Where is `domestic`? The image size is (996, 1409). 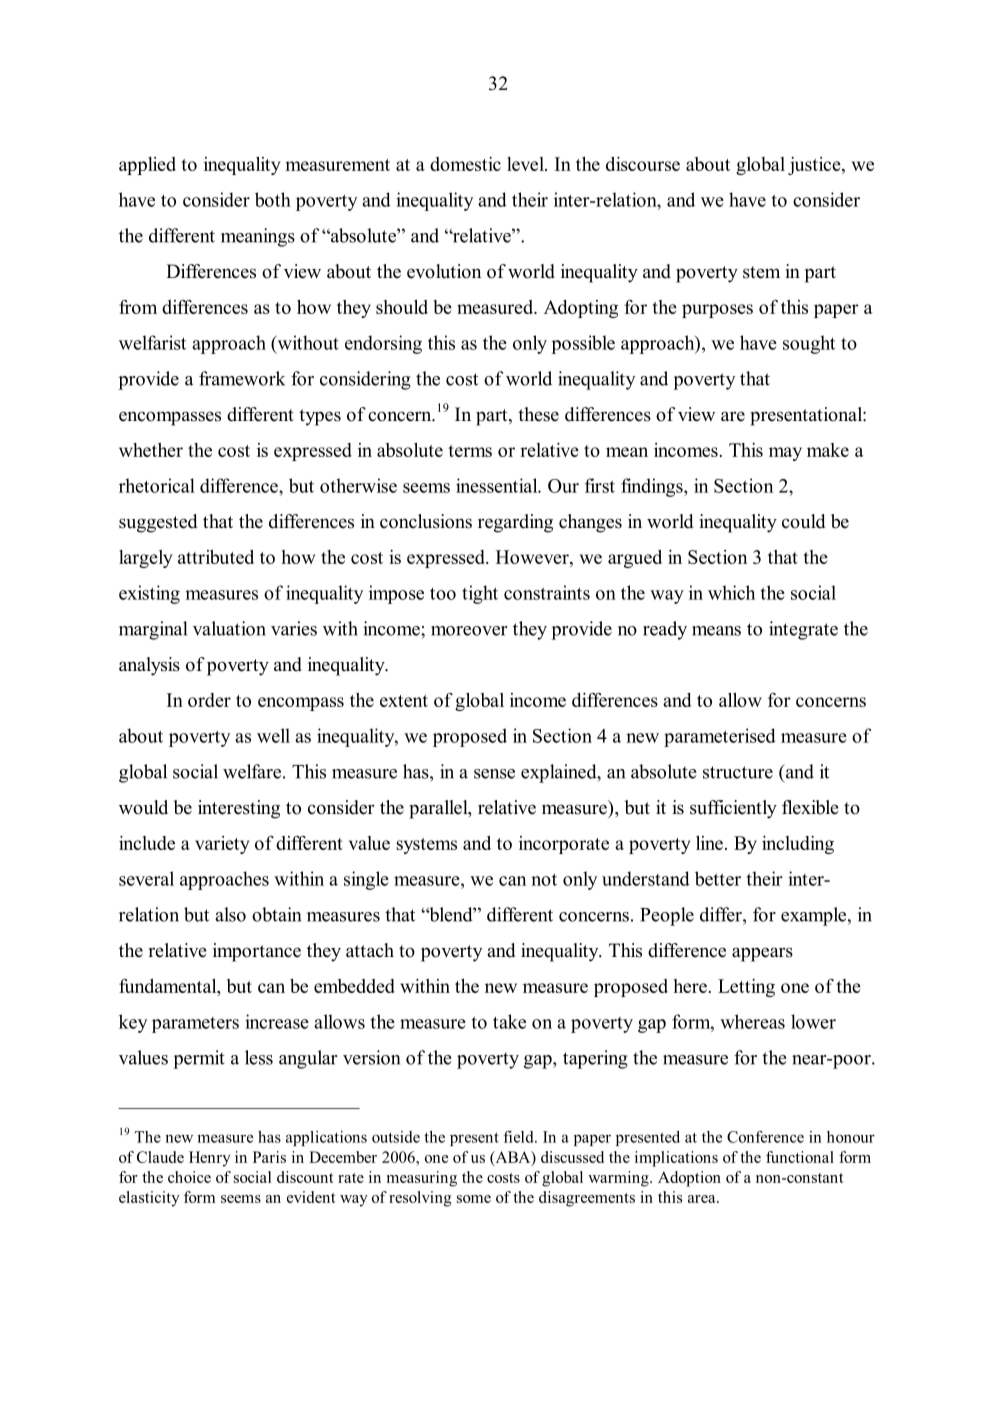 domestic is located at coordinates (465, 164).
